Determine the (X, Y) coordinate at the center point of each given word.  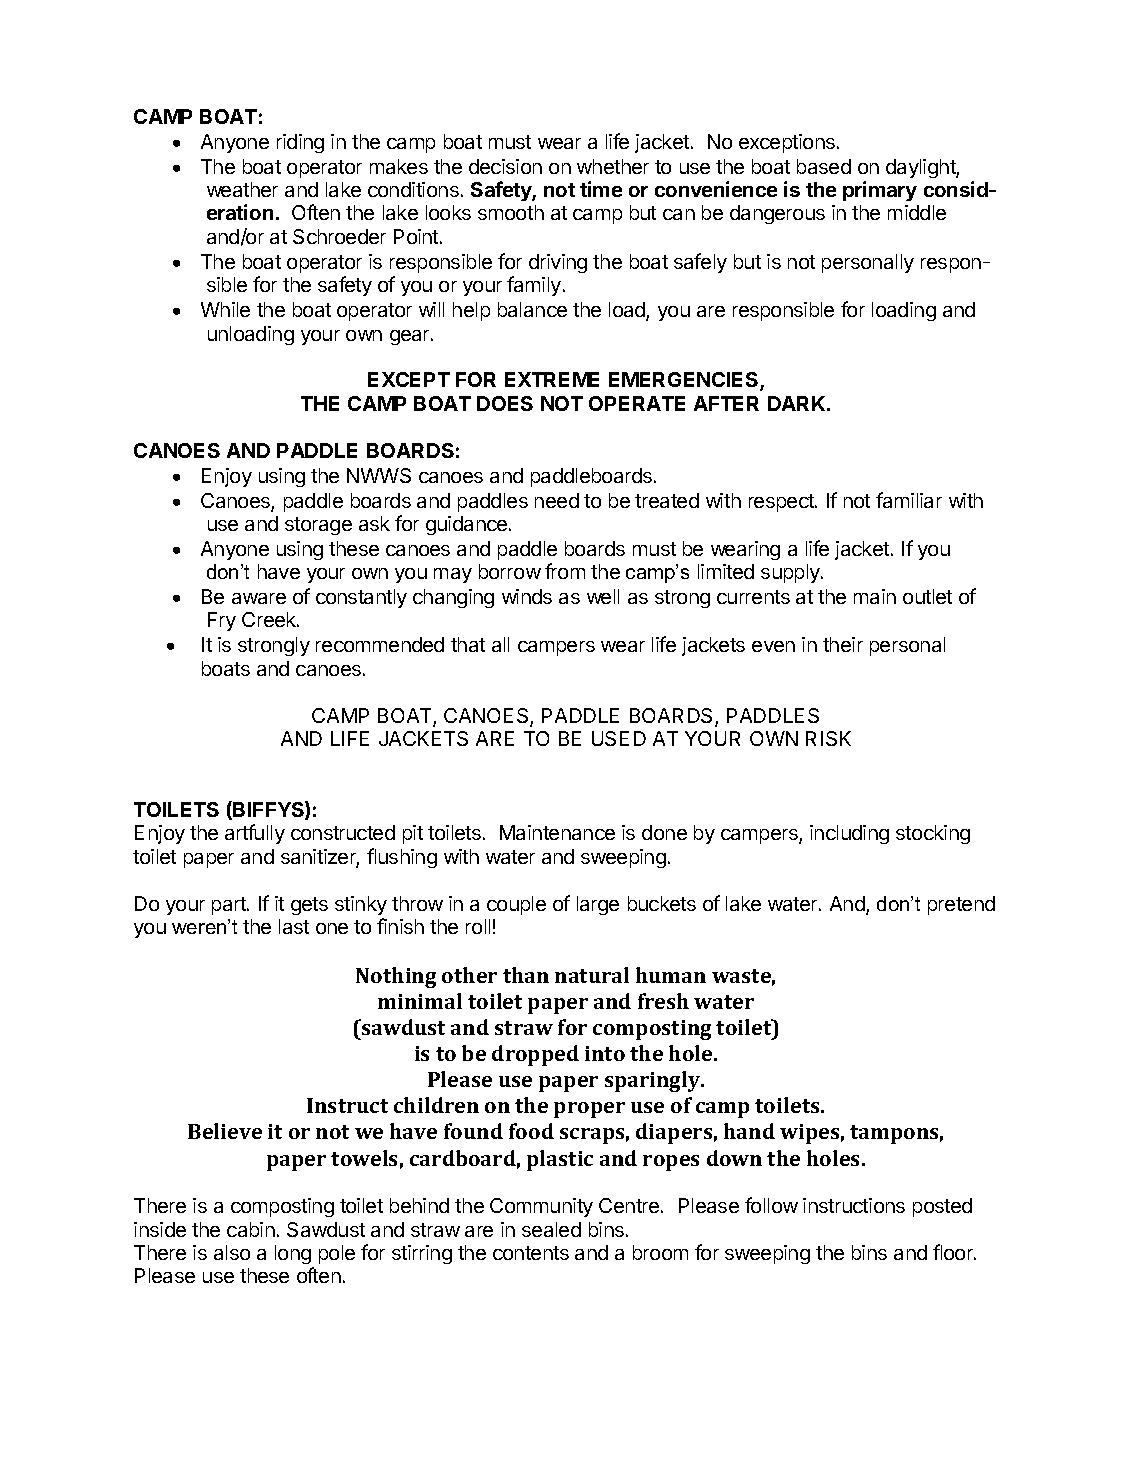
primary (880, 191)
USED (619, 738)
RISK (828, 738)
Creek (270, 619)
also (232, 1252)
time (601, 189)
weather (242, 189)
